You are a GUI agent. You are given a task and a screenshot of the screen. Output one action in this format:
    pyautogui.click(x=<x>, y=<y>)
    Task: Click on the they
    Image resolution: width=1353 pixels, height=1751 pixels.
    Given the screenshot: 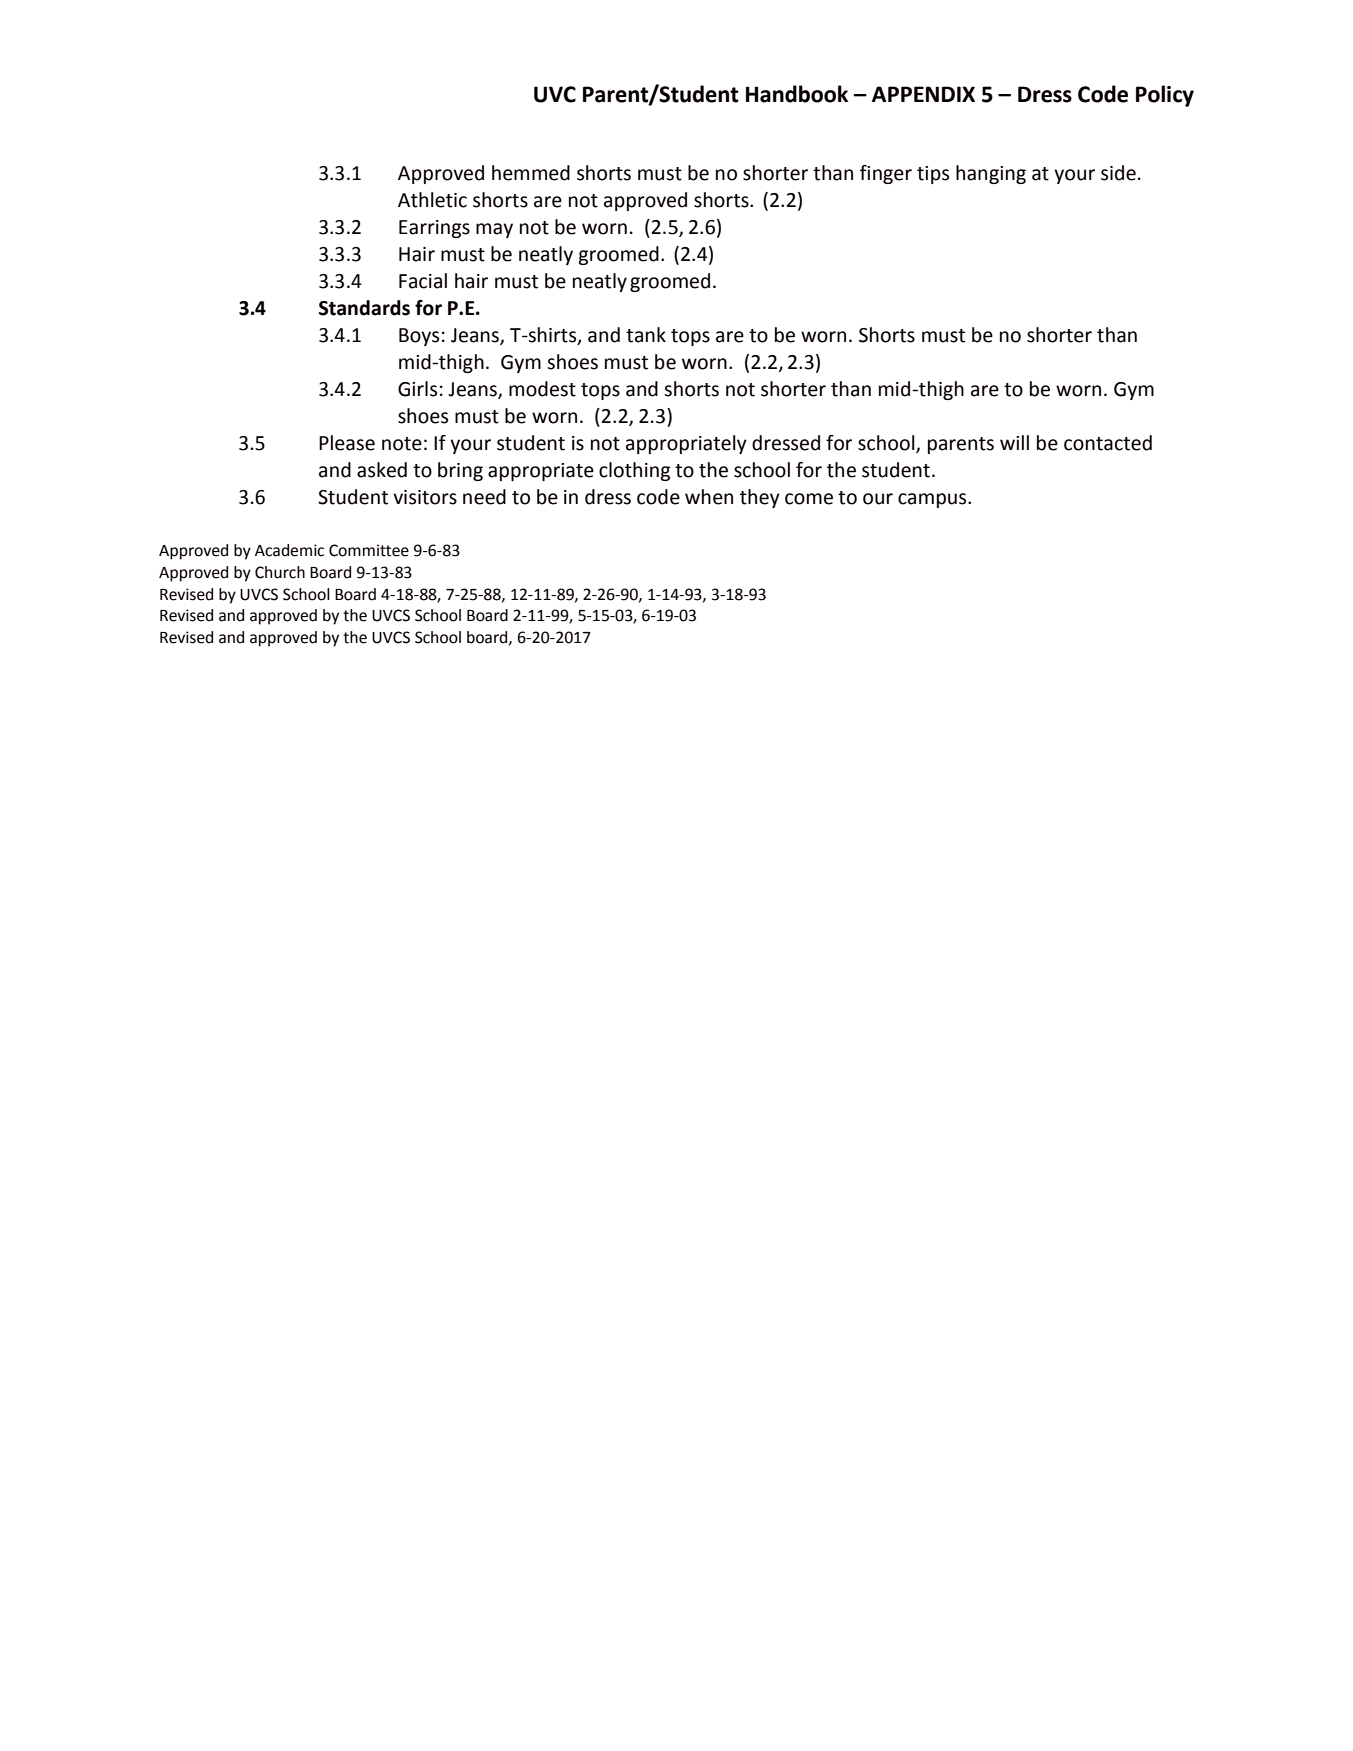 What is the action you would take?
    pyautogui.click(x=760, y=498)
